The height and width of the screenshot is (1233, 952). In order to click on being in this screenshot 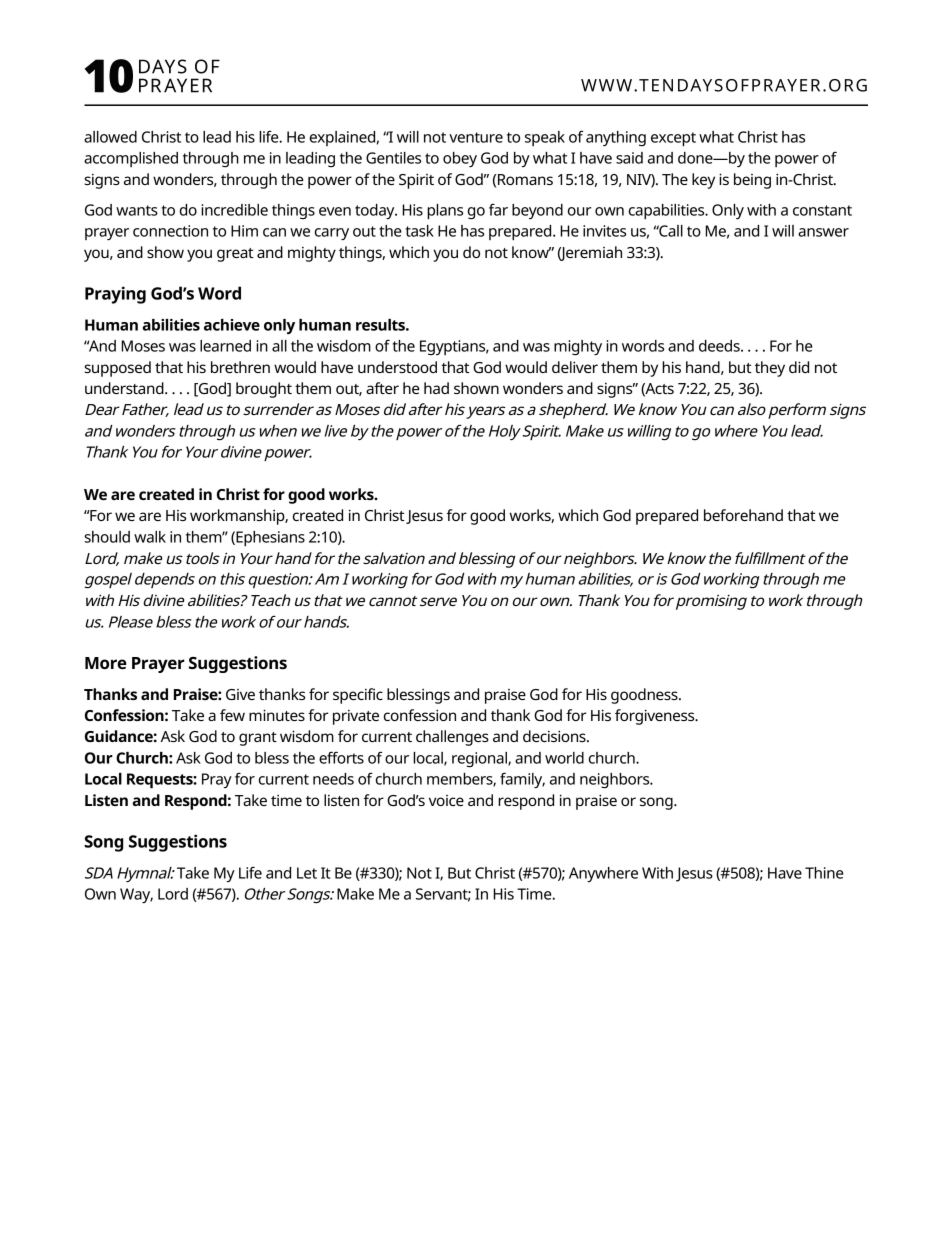, I will do `click(752, 181)`.
